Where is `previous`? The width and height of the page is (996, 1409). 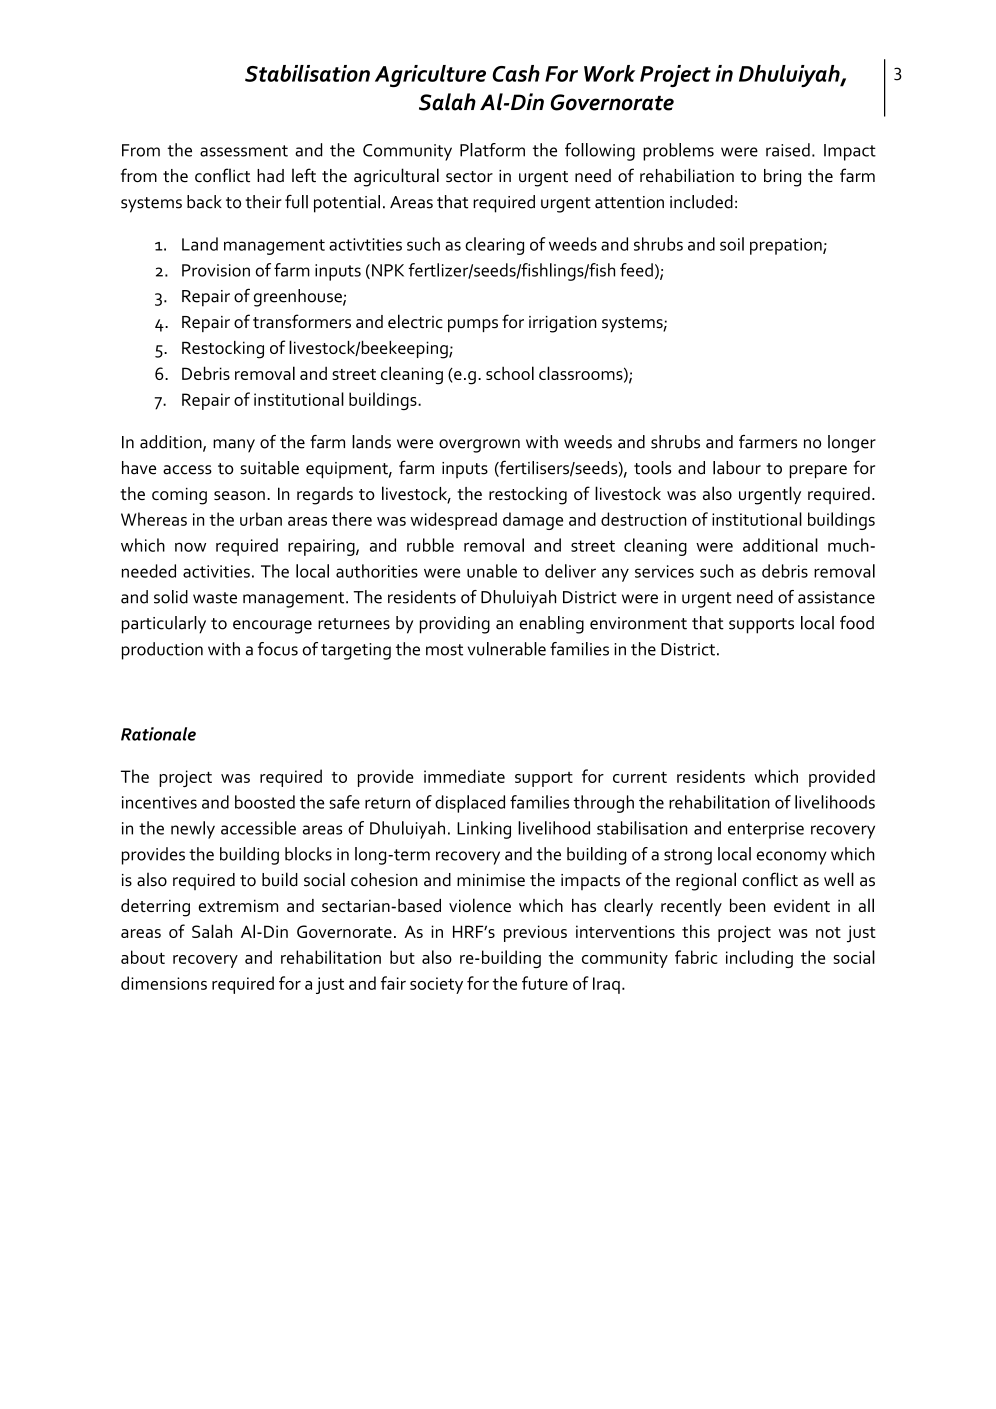
previous is located at coordinates (535, 933).
